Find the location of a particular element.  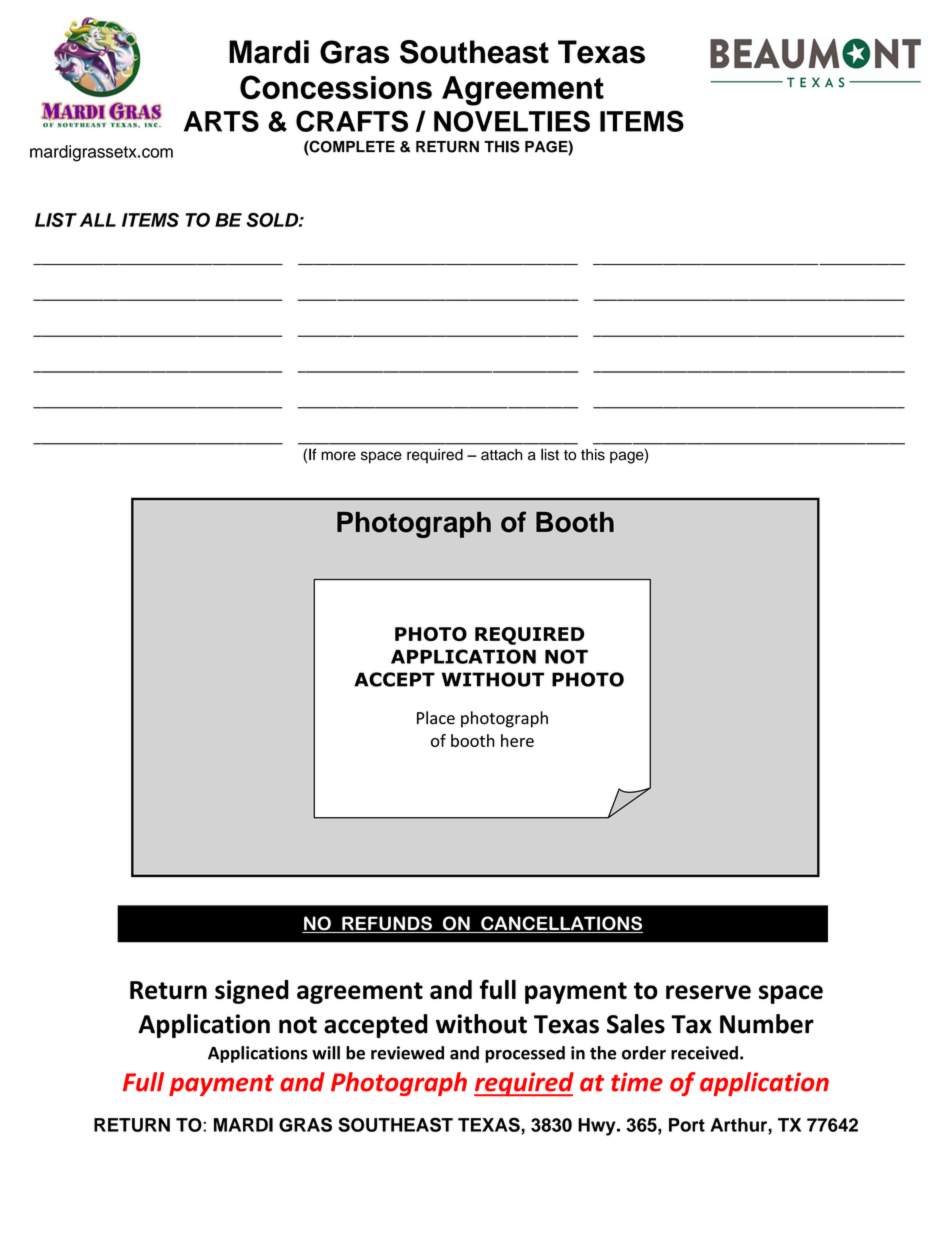

will is located at coordinates (326, 1053).
